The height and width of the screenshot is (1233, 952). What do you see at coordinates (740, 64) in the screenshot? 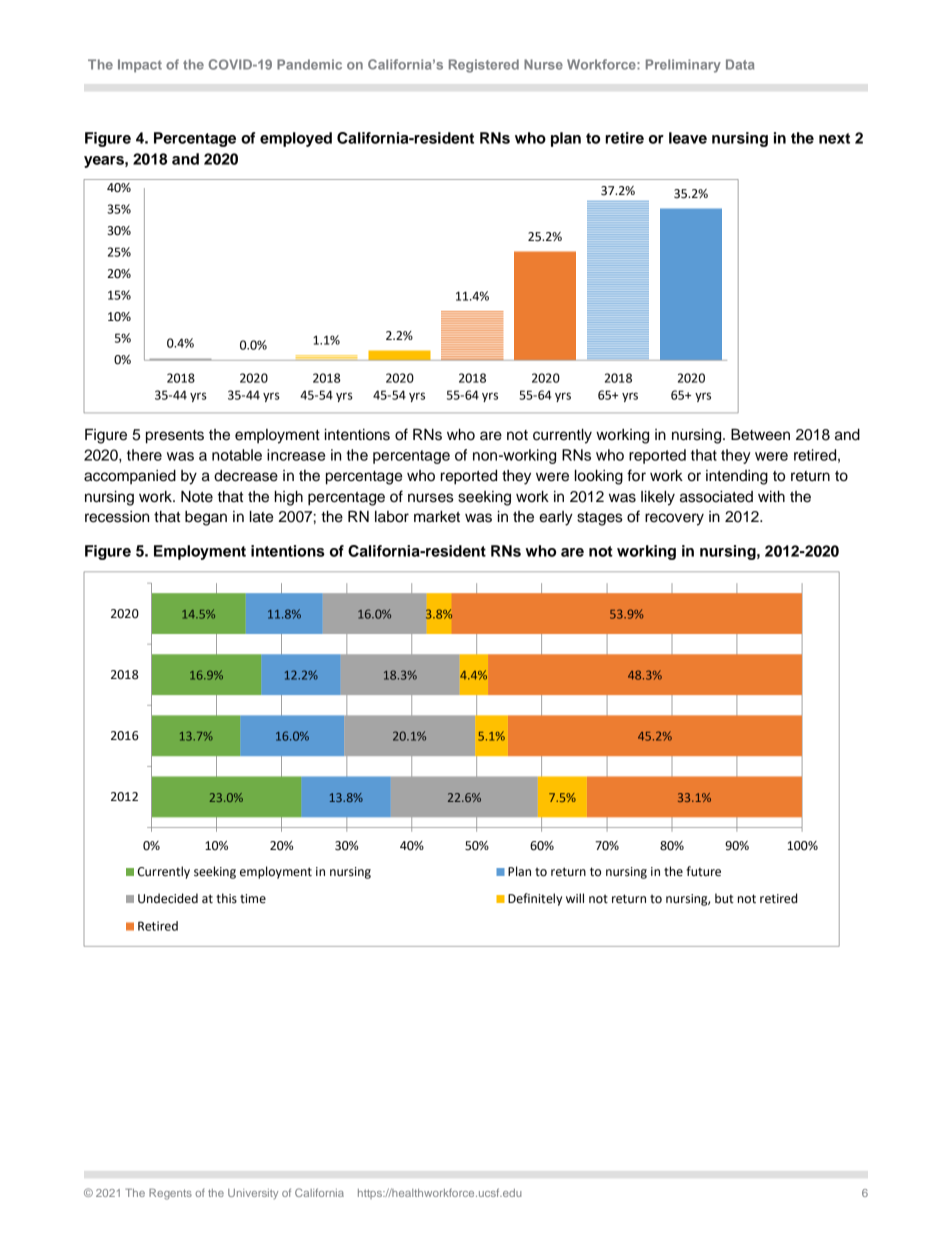
I see `Data` at bounding box center [740, 64].
